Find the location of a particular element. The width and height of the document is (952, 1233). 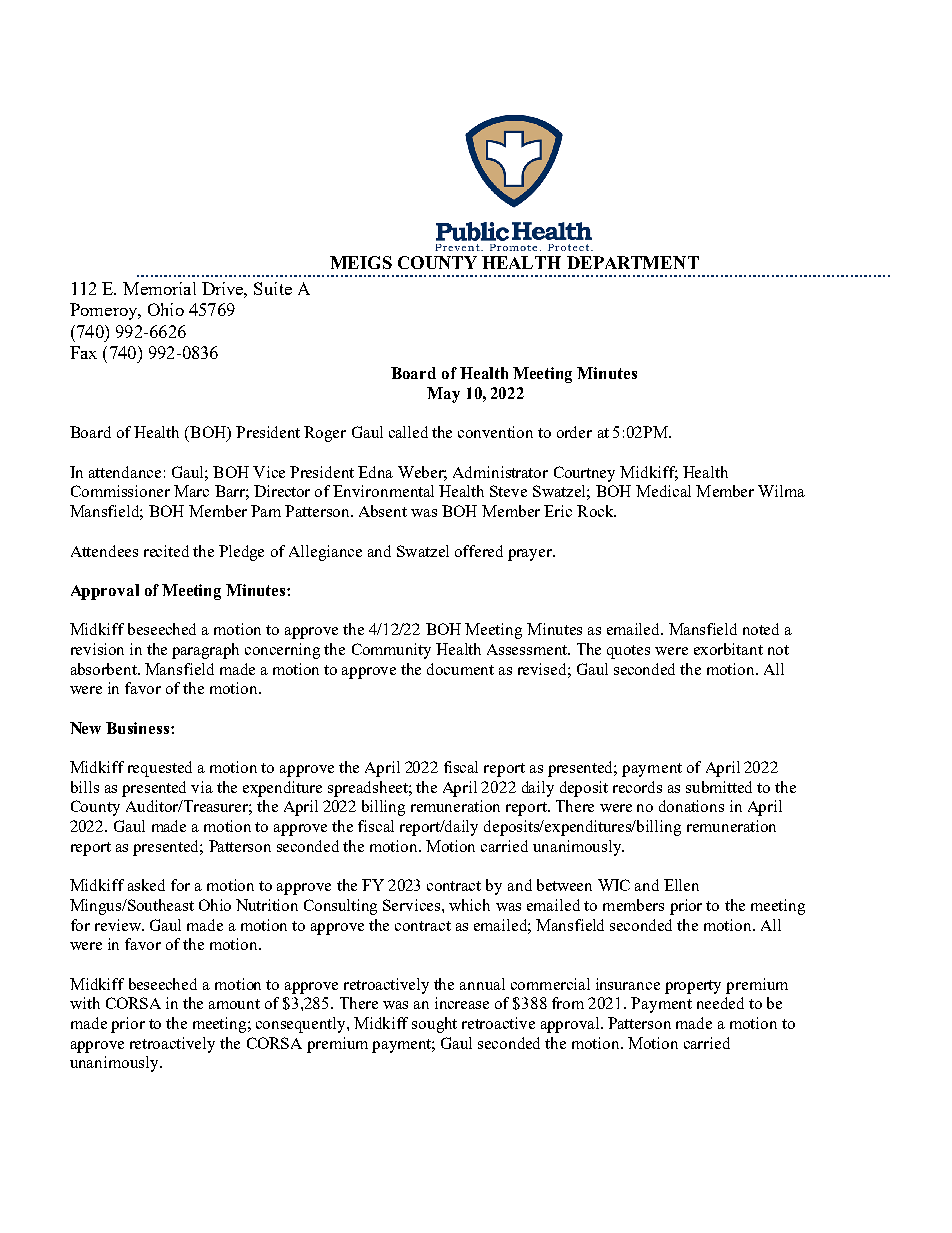

Suite is located at coordinates (273, 288).
